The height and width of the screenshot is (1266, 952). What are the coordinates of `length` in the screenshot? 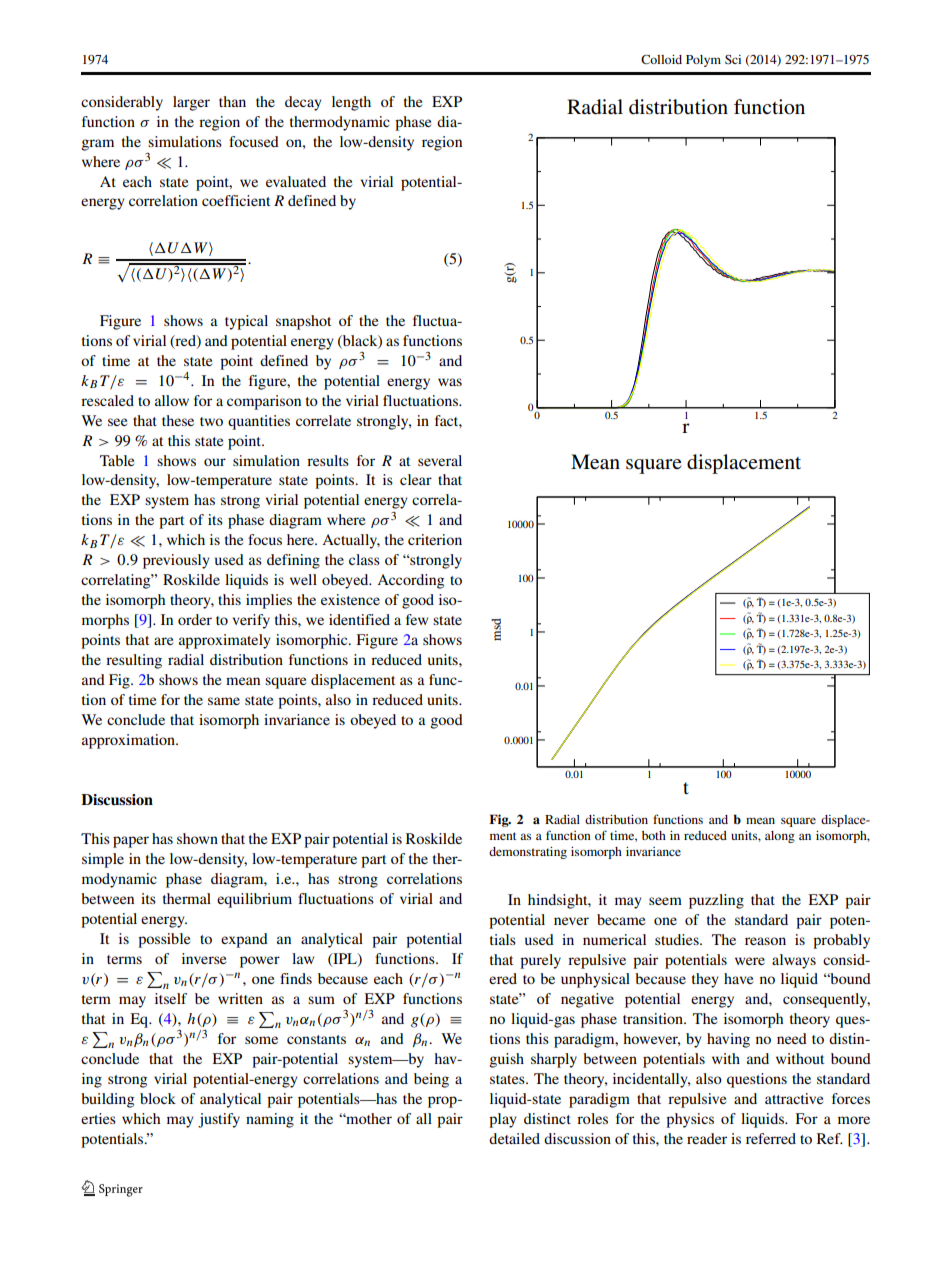 It's located at (351, 103).
